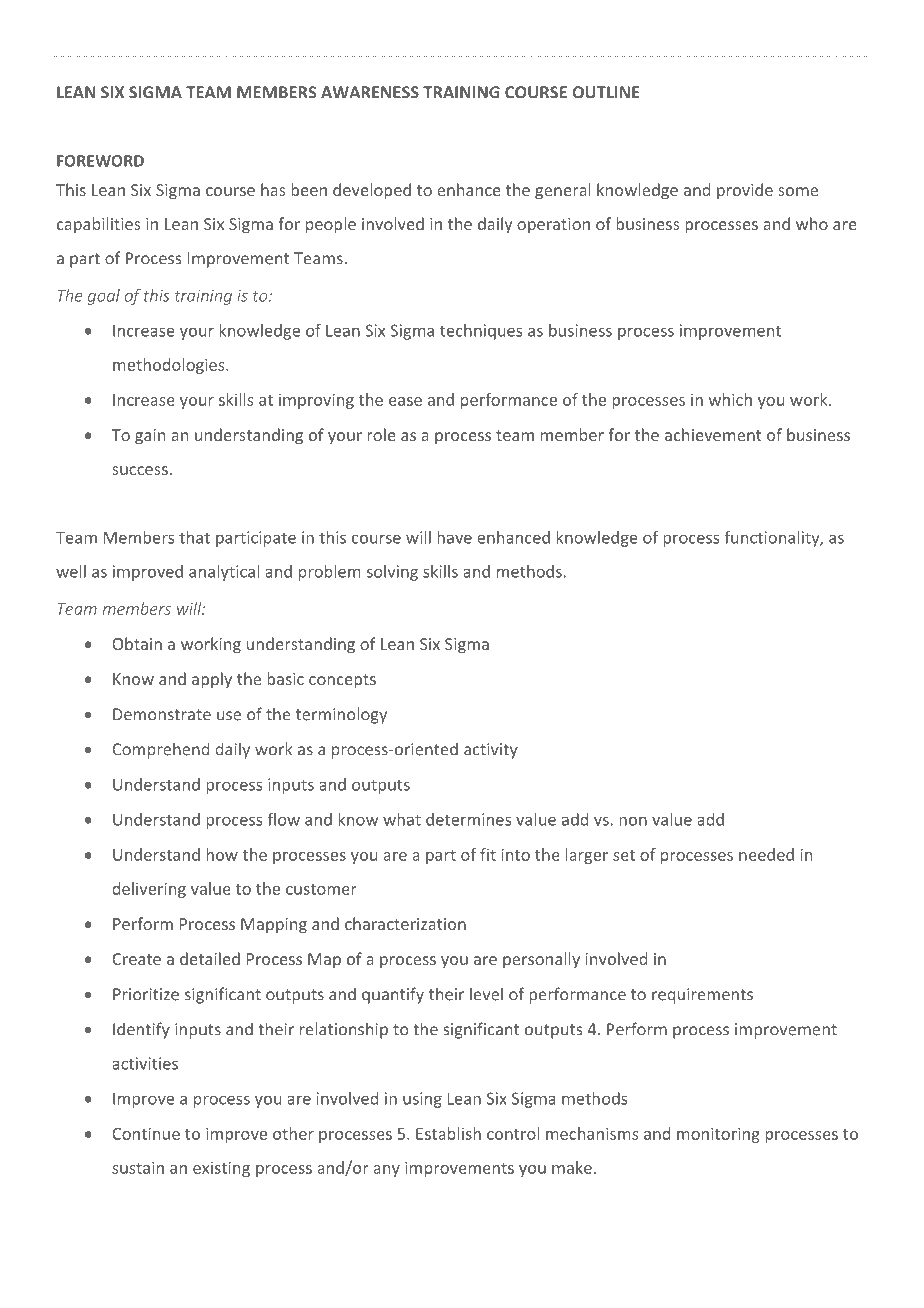 Image resolution: width=924 pixels, height=1308 pixels. I want to click on Establish, so click(448, 1133).
